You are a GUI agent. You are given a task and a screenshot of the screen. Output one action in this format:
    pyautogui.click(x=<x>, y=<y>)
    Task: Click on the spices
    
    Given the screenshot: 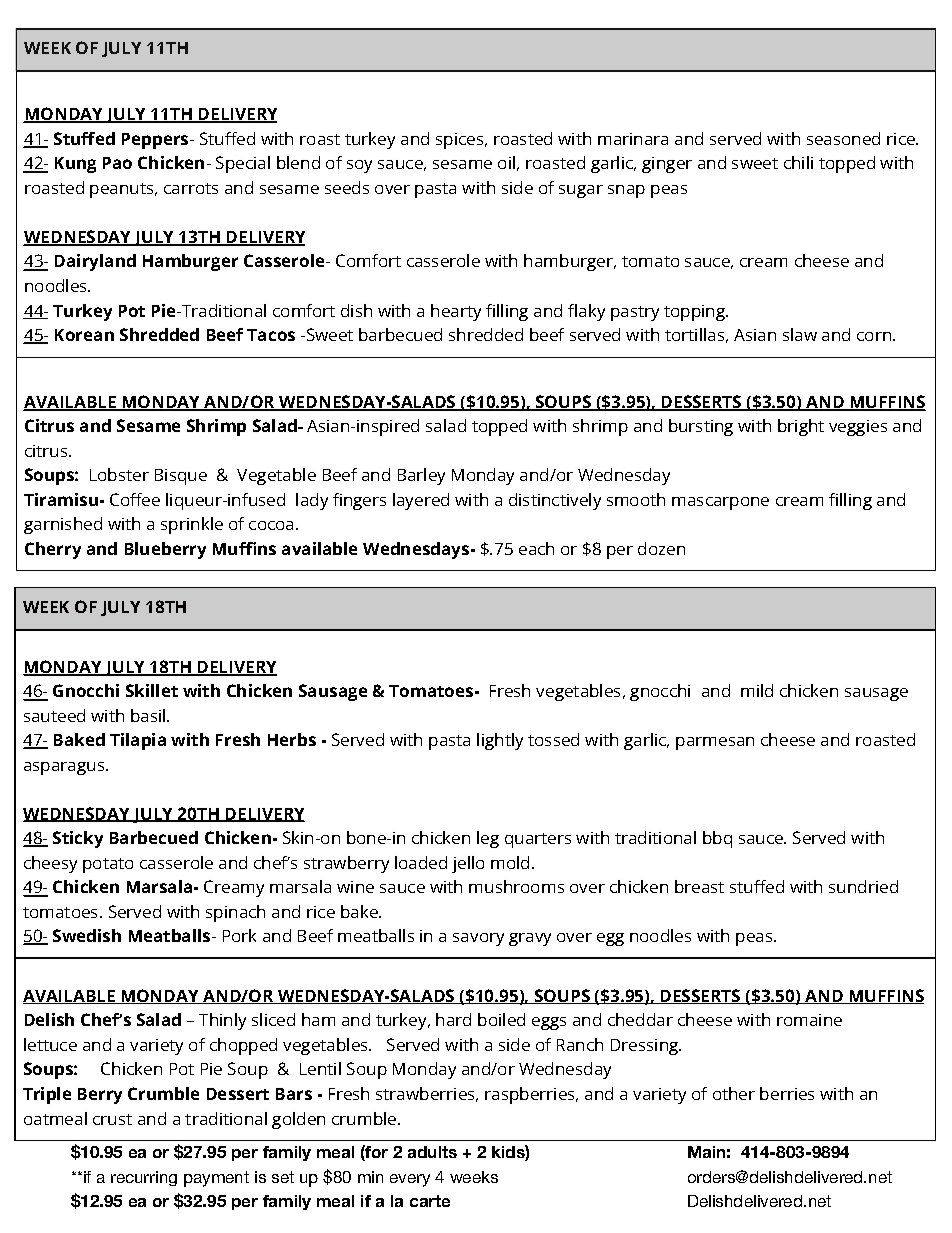 What is the action you would take?
    pyautogui.click(x=461, y=141)
